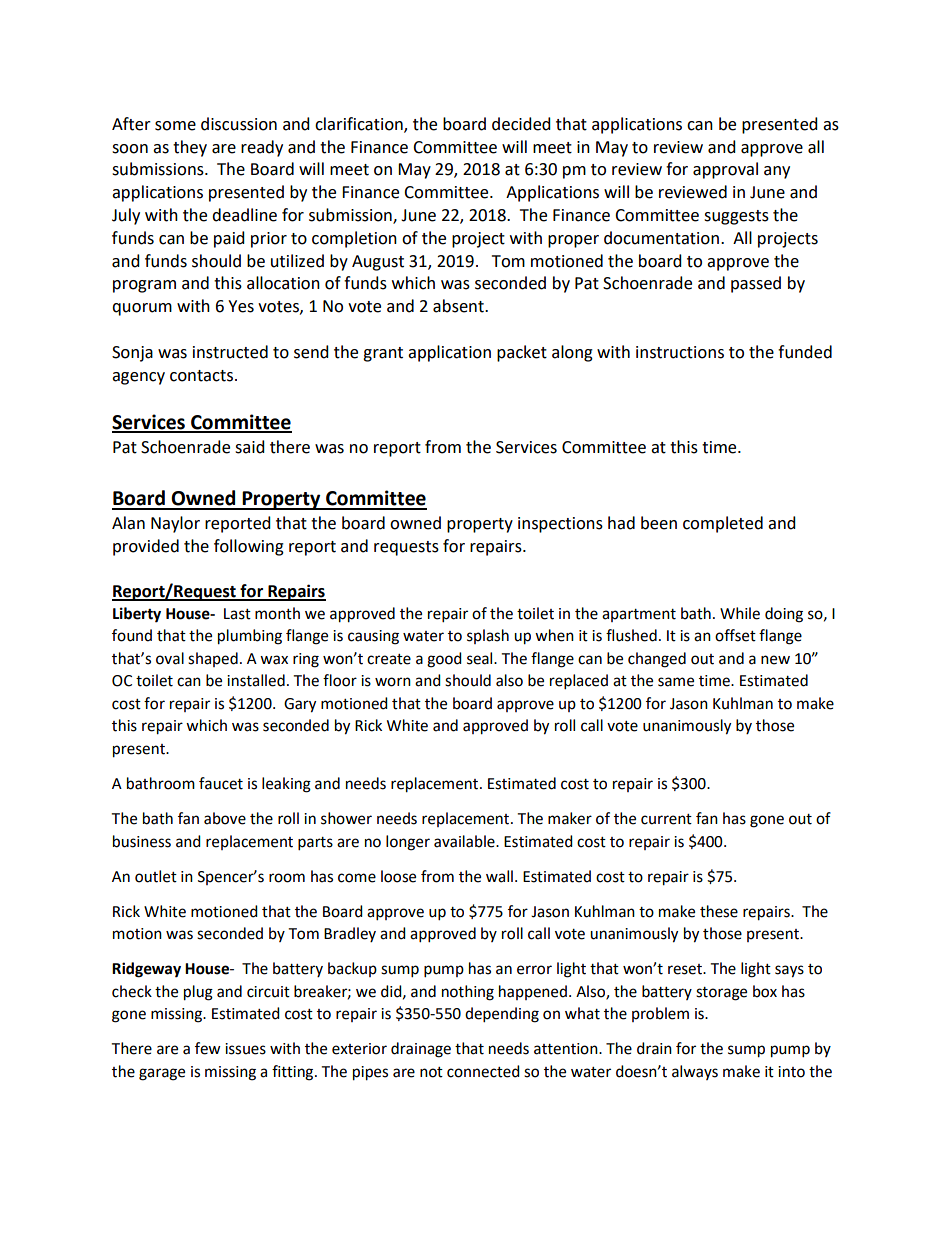 Image resolution: width=952 pixels, height=1233 pixels. What do you see at coordinates (521, 124) in the screenshot?
I see `decided` at bounding box center [521, 124].
